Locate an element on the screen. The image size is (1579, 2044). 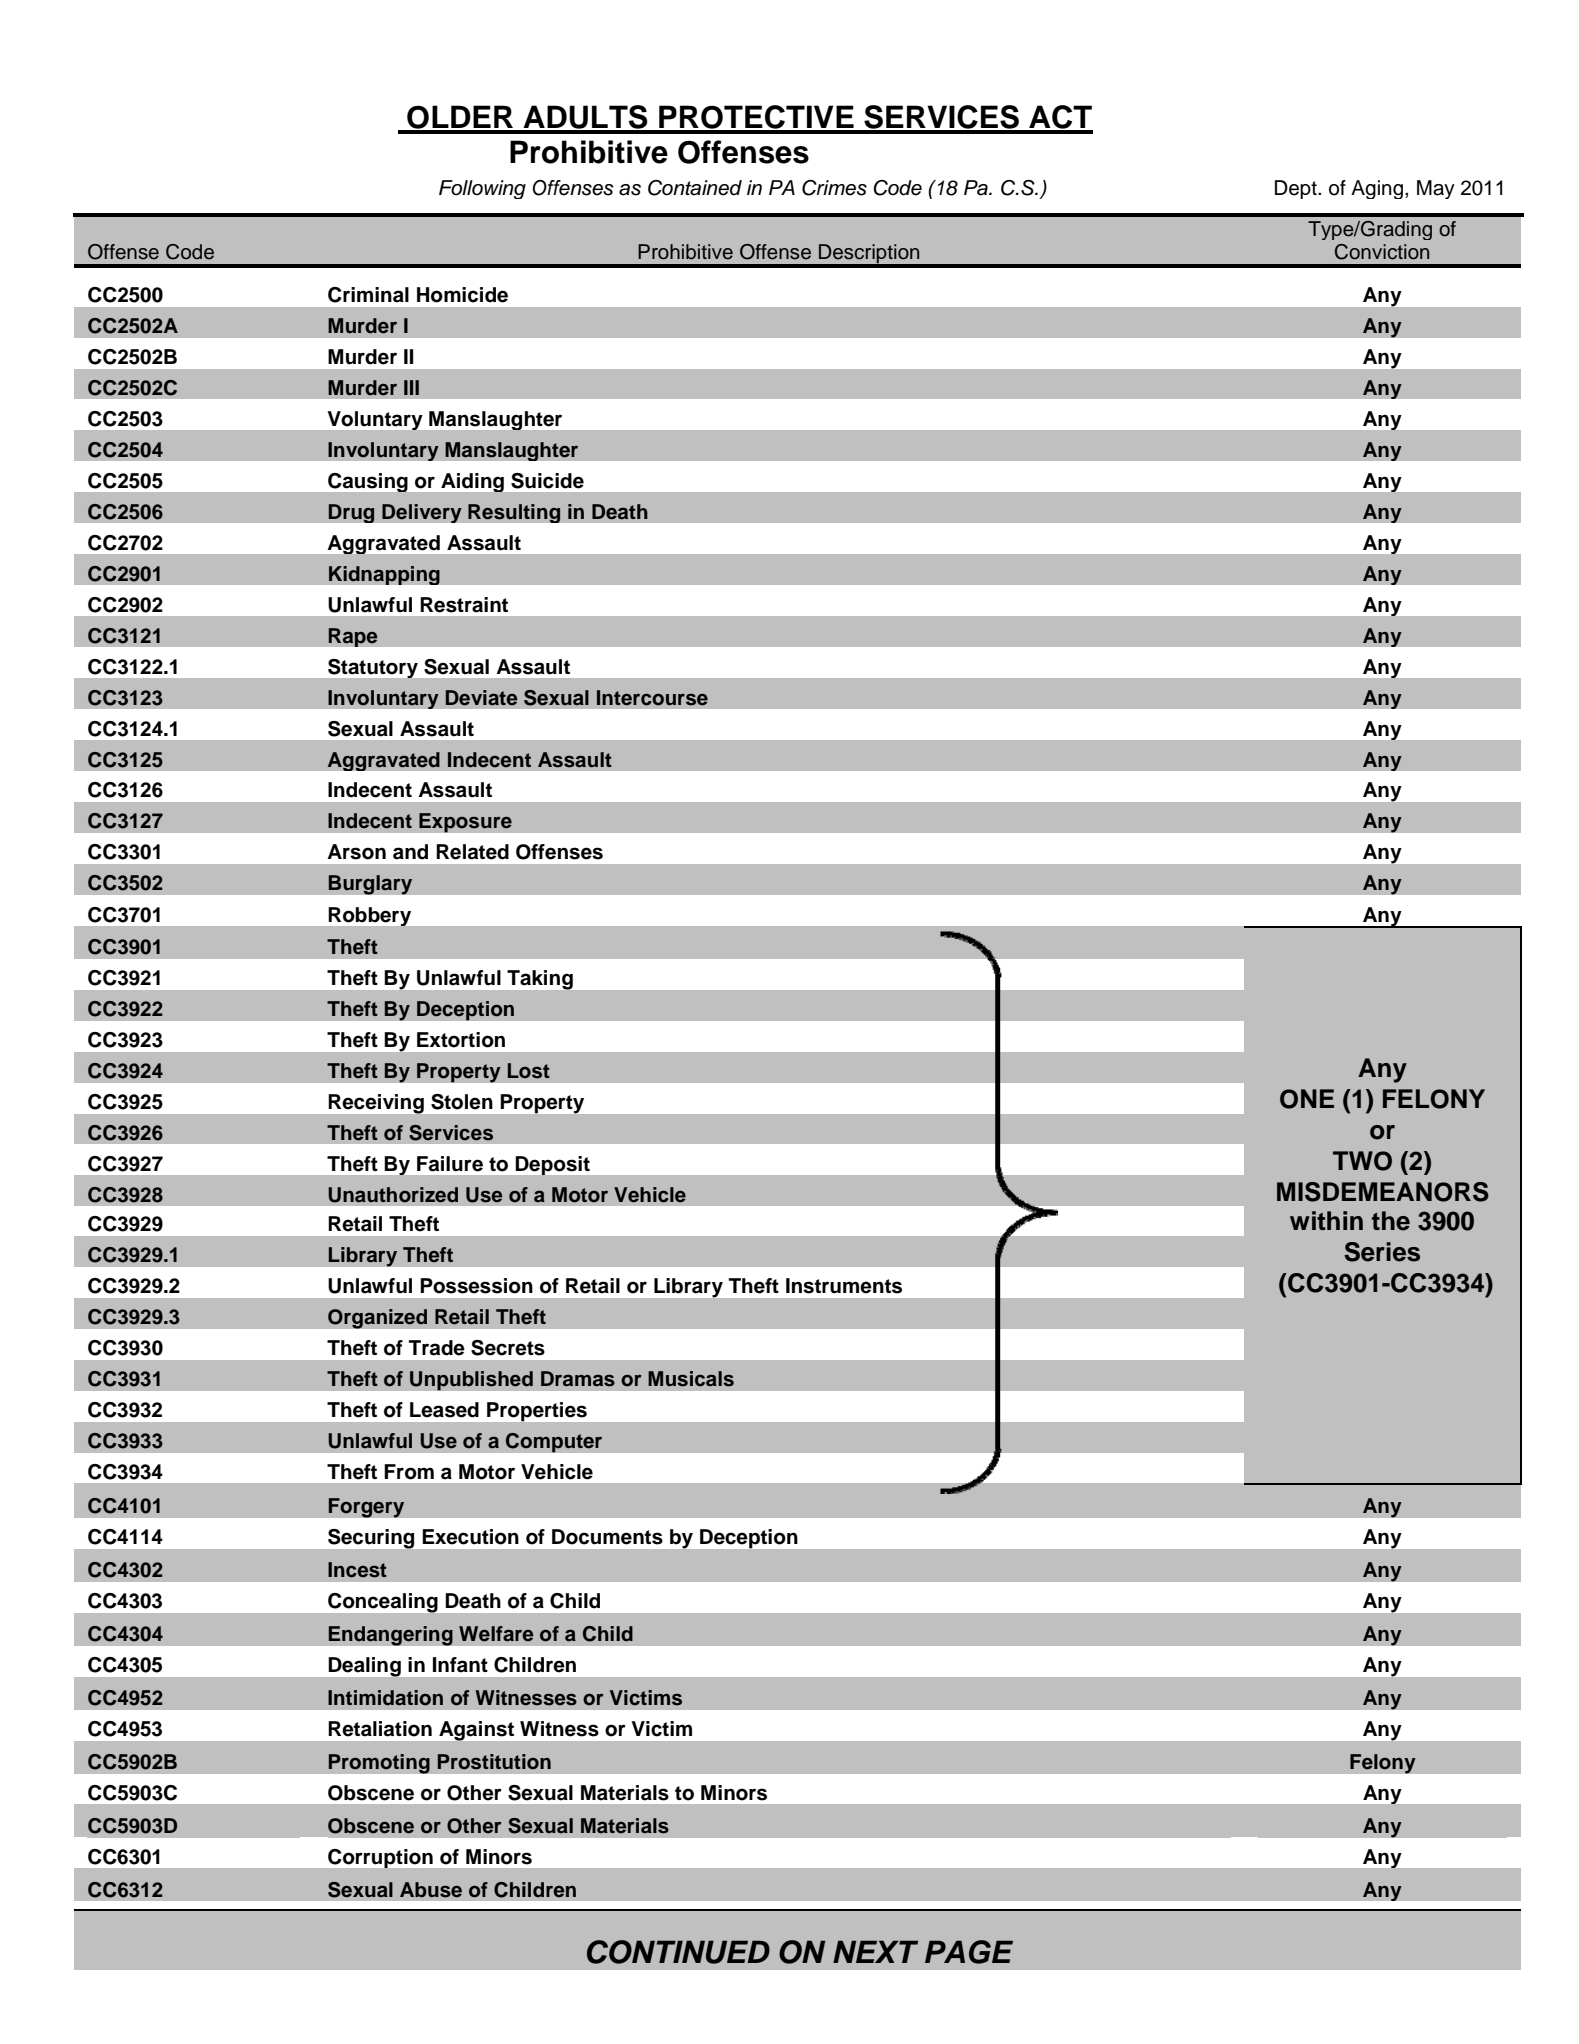
within is located at coordinates (1326, 1220).
